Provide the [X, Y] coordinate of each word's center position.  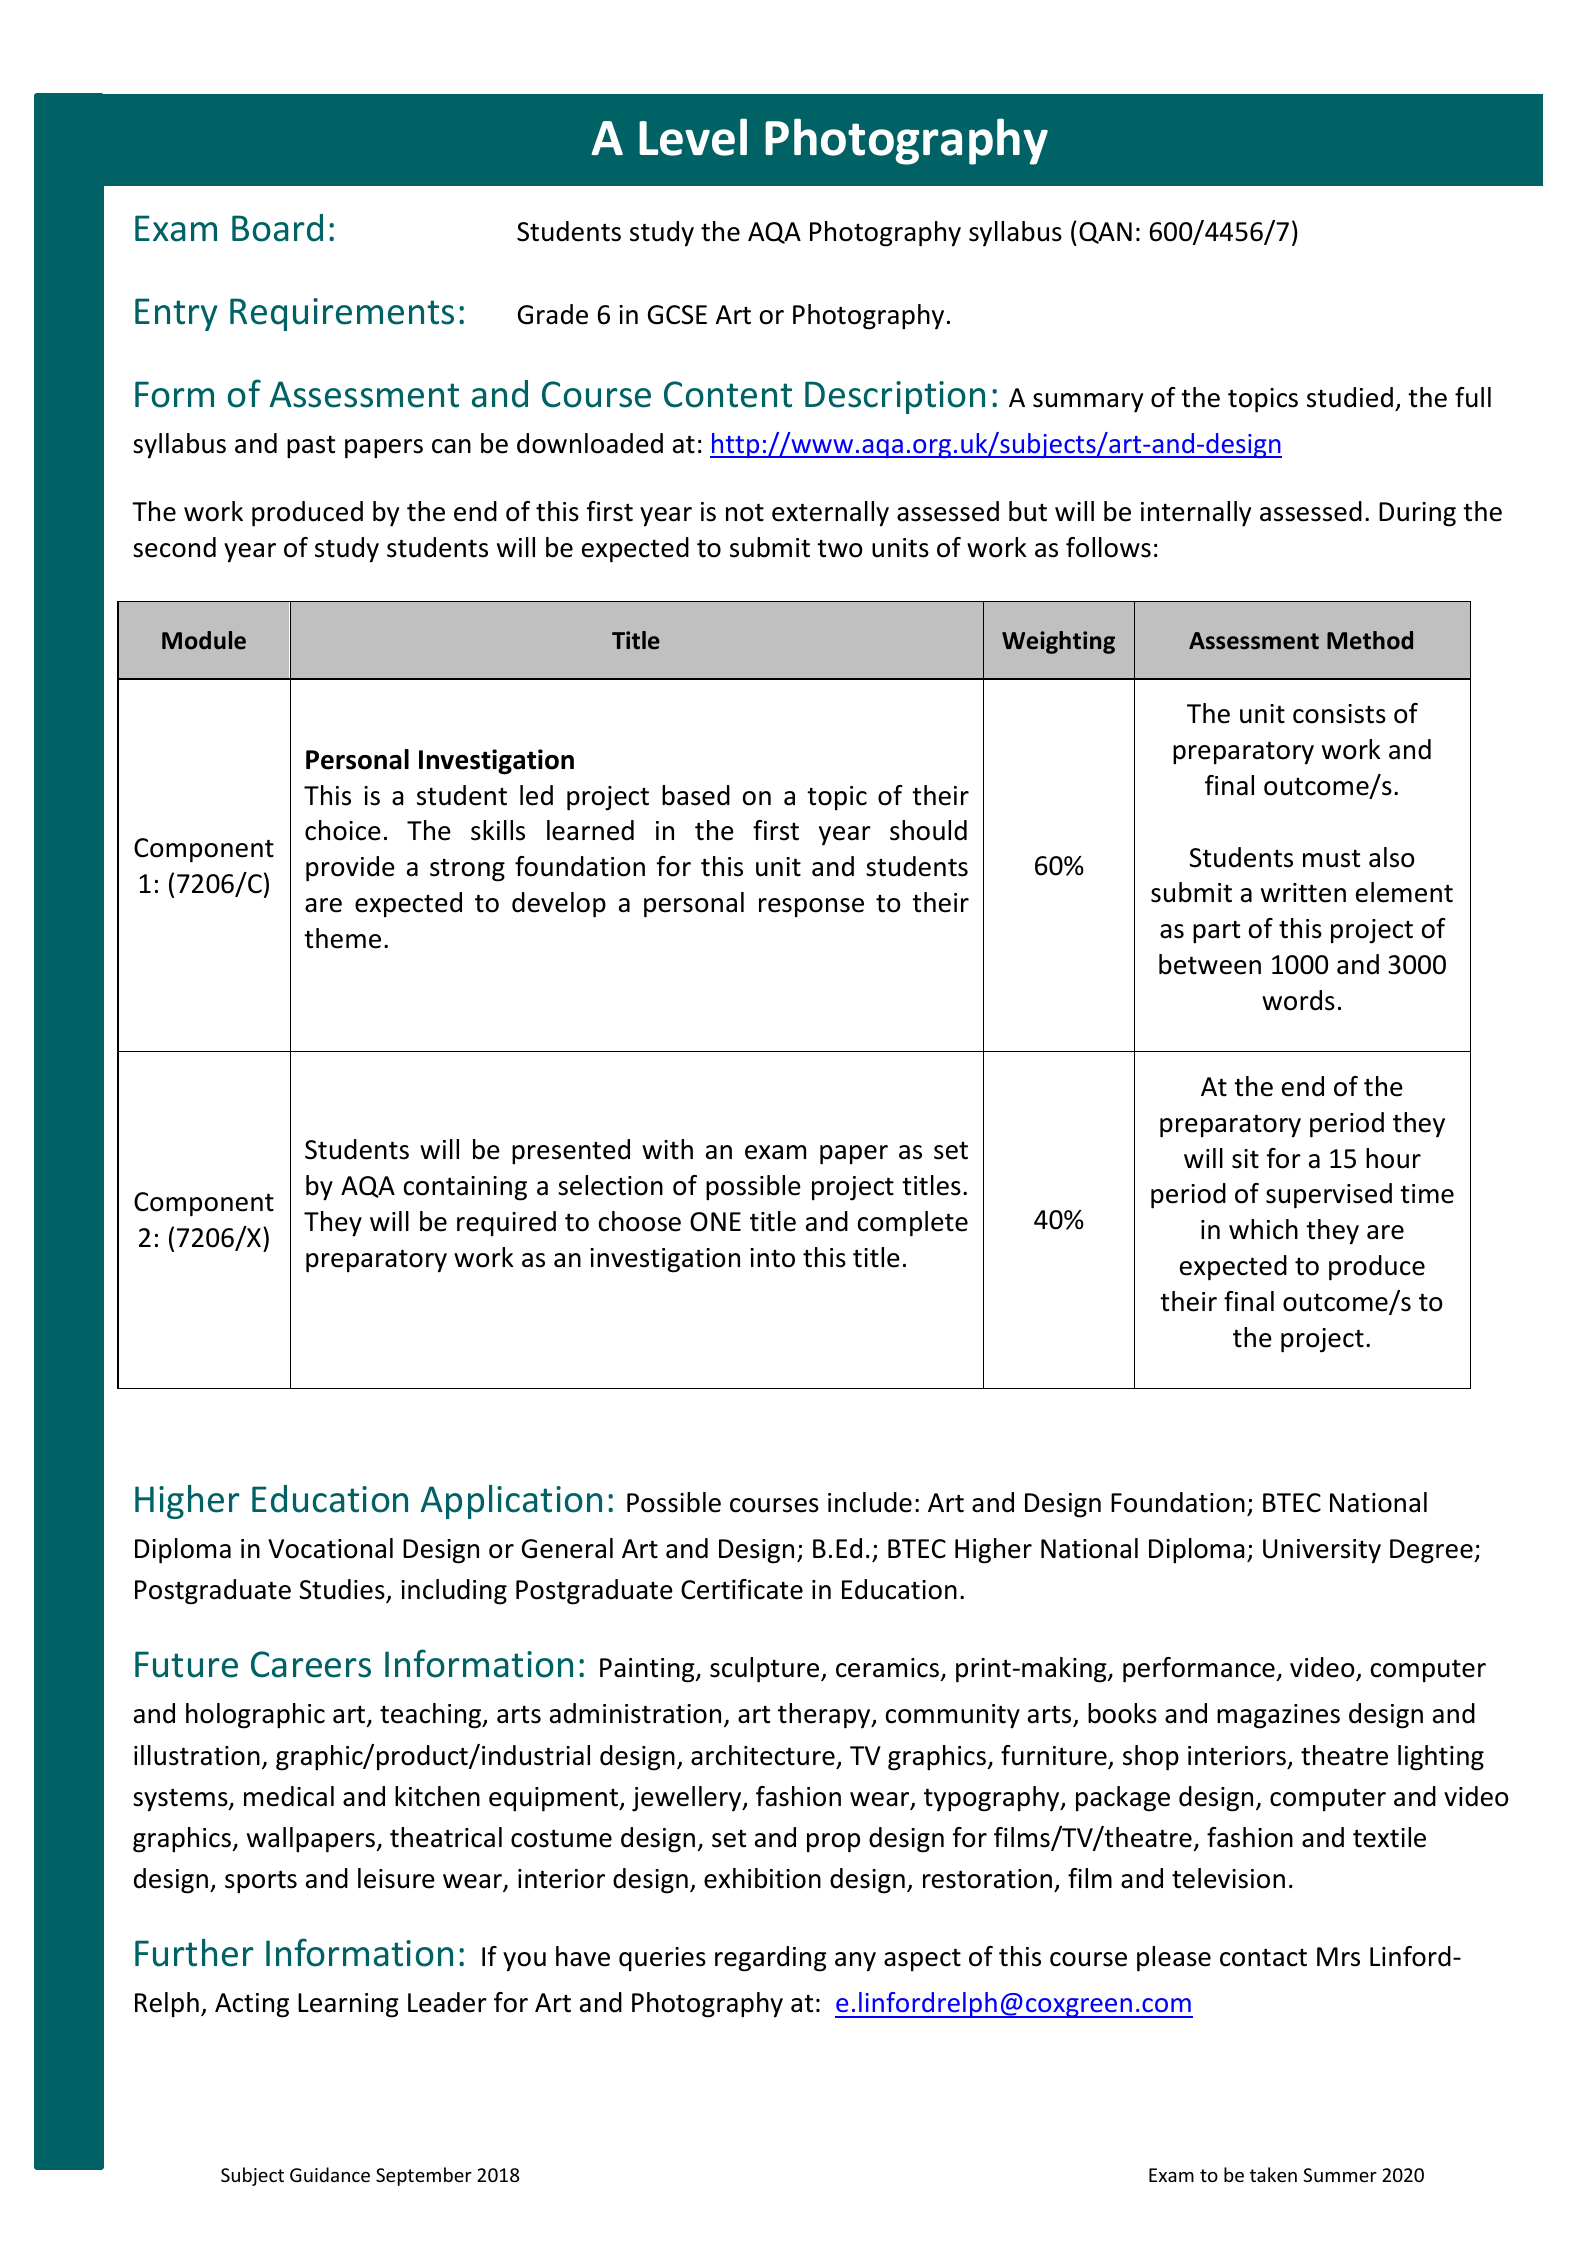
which [1263, 1229]
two [840, 548]
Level [693, 137]
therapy [825, 1716]
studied [1350, 397]
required [506, 1224]
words [1298, 1000]
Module [204, 640]
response [811, 908]
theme [342, 938]
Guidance [330, 2174]
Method [1370, 640]
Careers [311, 1664]
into [772, 1258]
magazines [1278, 1716]
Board [277, 228]
